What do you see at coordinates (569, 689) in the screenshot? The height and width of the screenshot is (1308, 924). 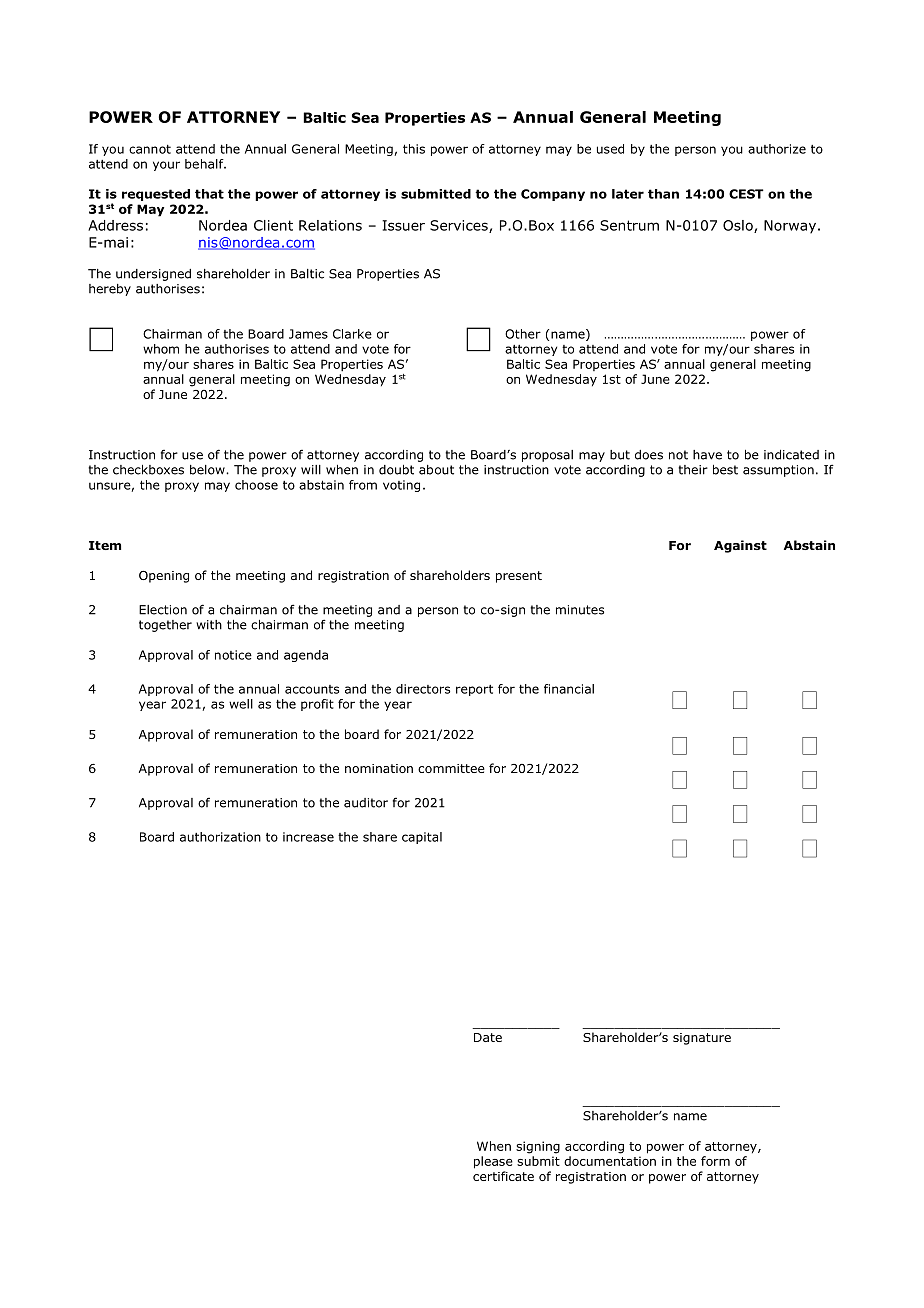 I see `financial` at bounding box center [569, 689].
